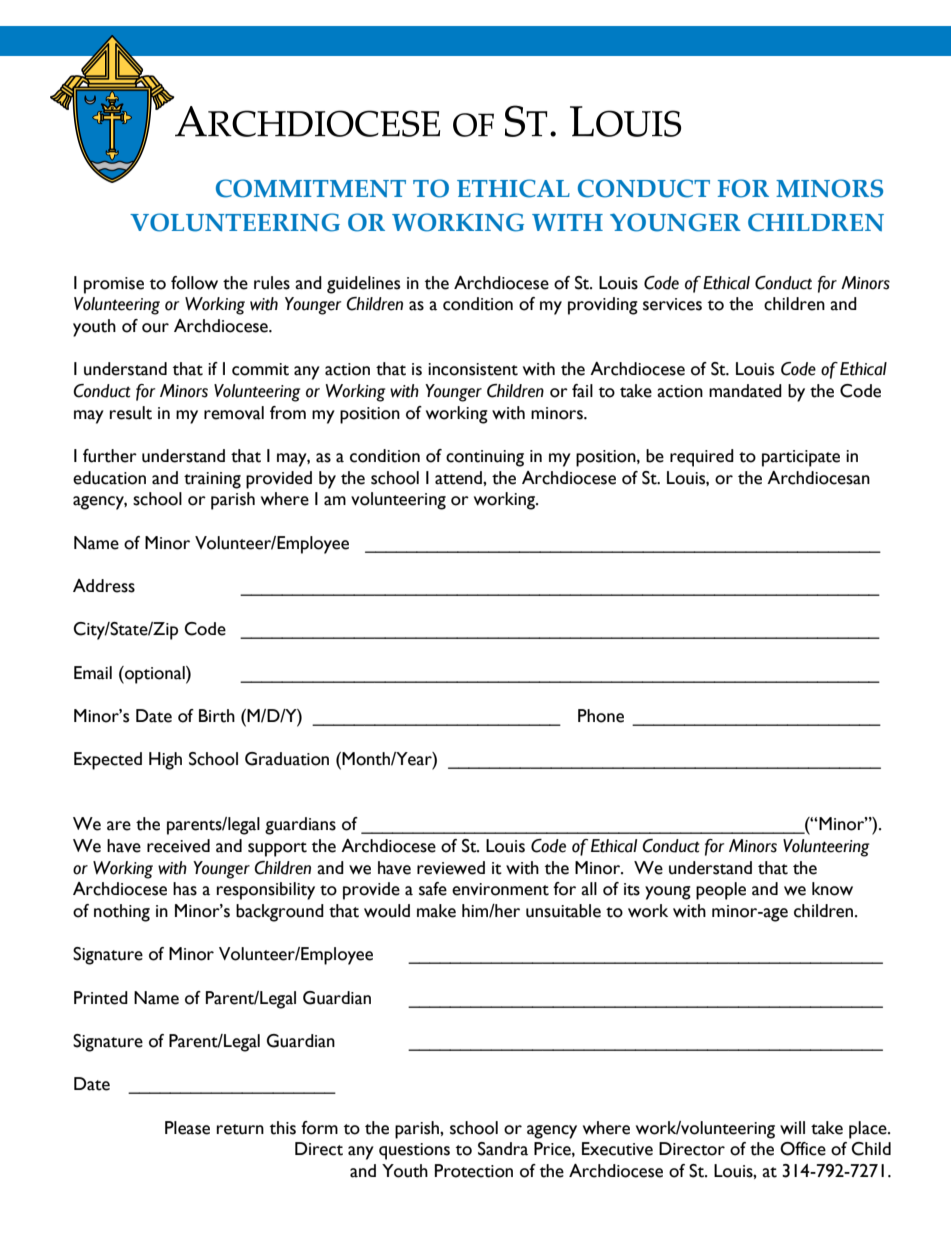 This image has width=952, height=1233. What do you see at coordinates (178, 846) in the image?
I see `received` at bounding box center [178, 846].
